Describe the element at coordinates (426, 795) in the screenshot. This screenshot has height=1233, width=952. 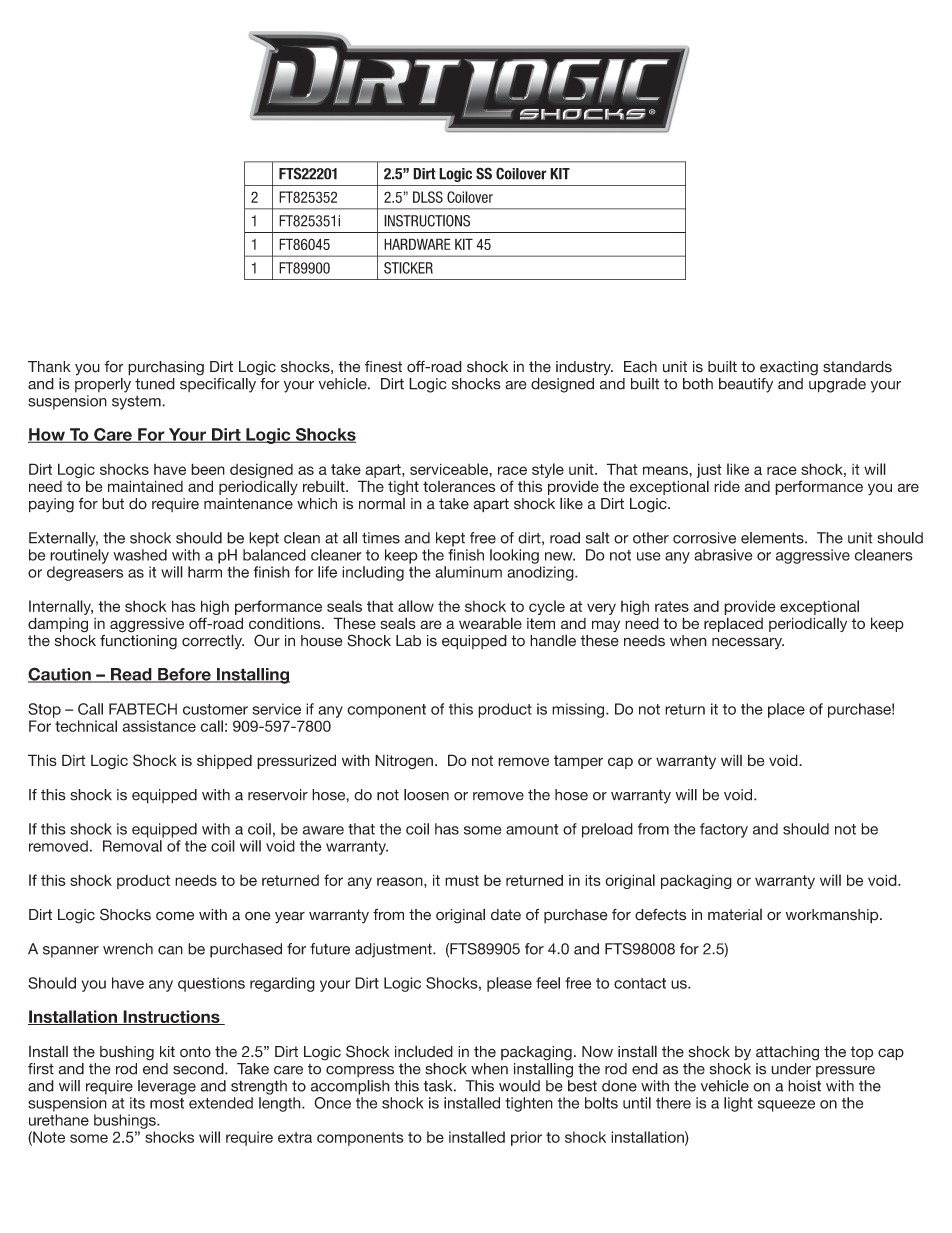
I see `loosen` at that location.
